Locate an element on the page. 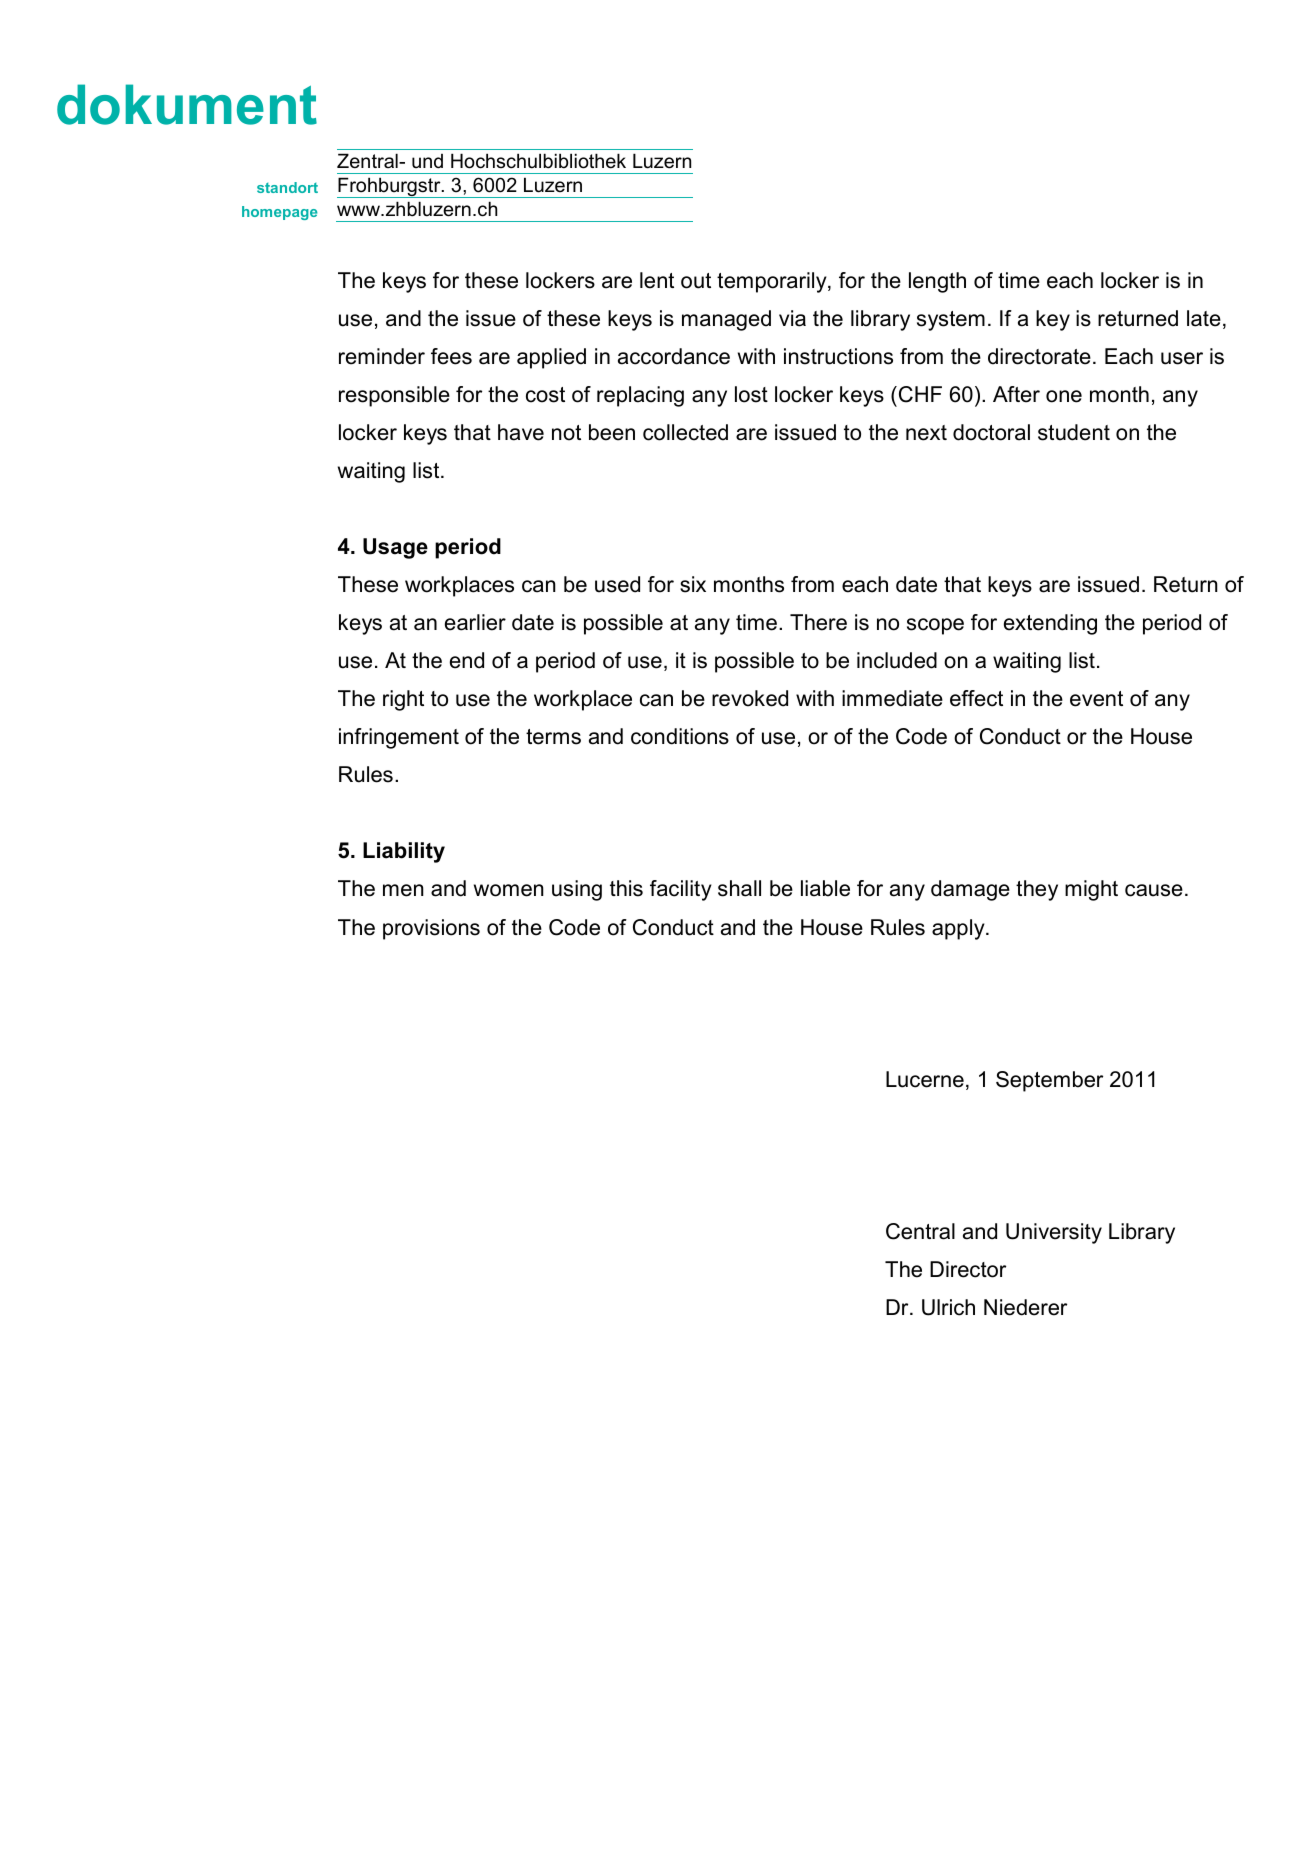 The height and width of the document is (1857, 1313). temporarily is located at coordinates (773, 282).
